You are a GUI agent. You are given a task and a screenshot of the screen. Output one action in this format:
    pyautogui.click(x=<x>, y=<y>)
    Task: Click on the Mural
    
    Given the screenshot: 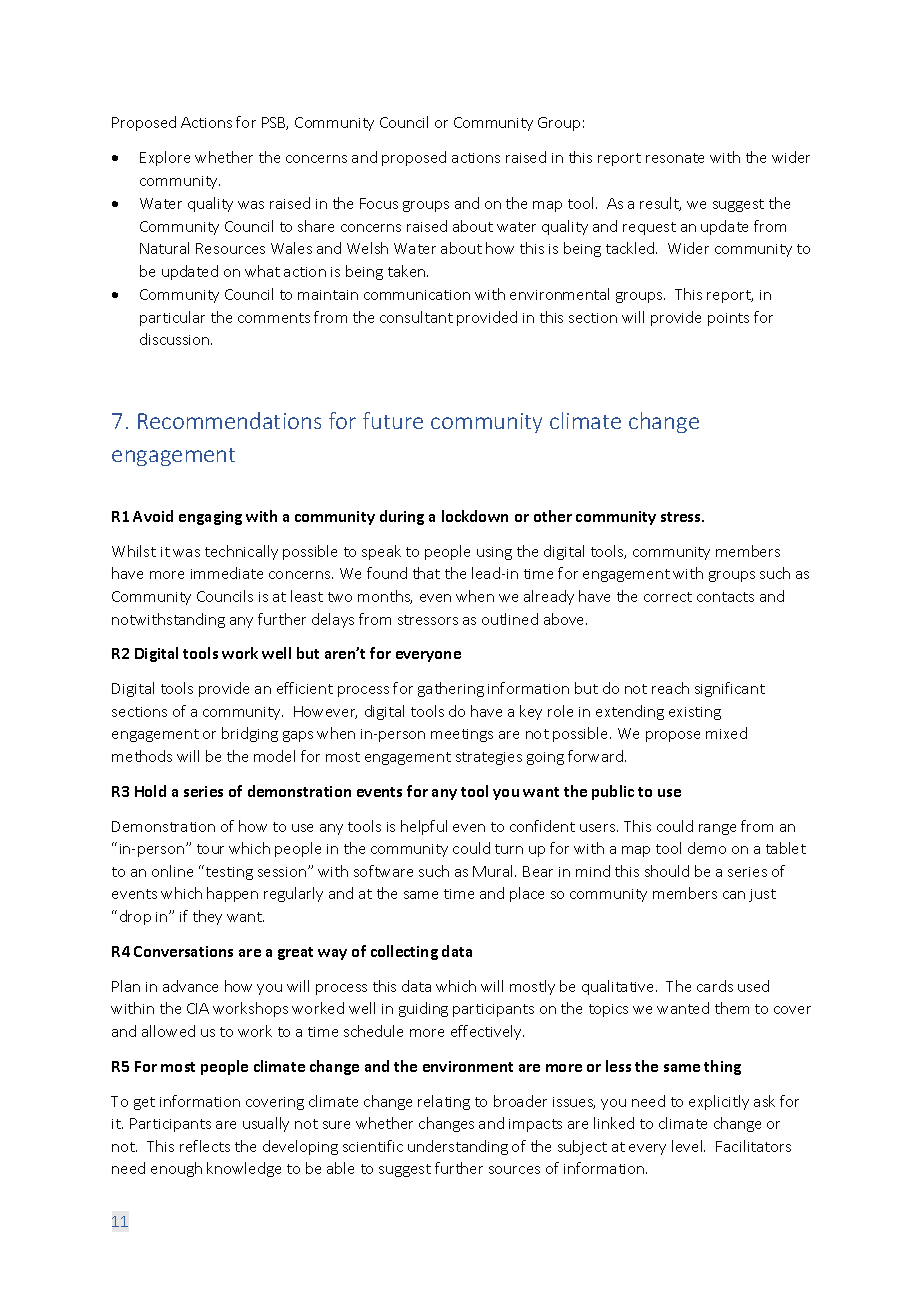 What is the action you would take?
    pyautogui.click(x=494, y=871)
